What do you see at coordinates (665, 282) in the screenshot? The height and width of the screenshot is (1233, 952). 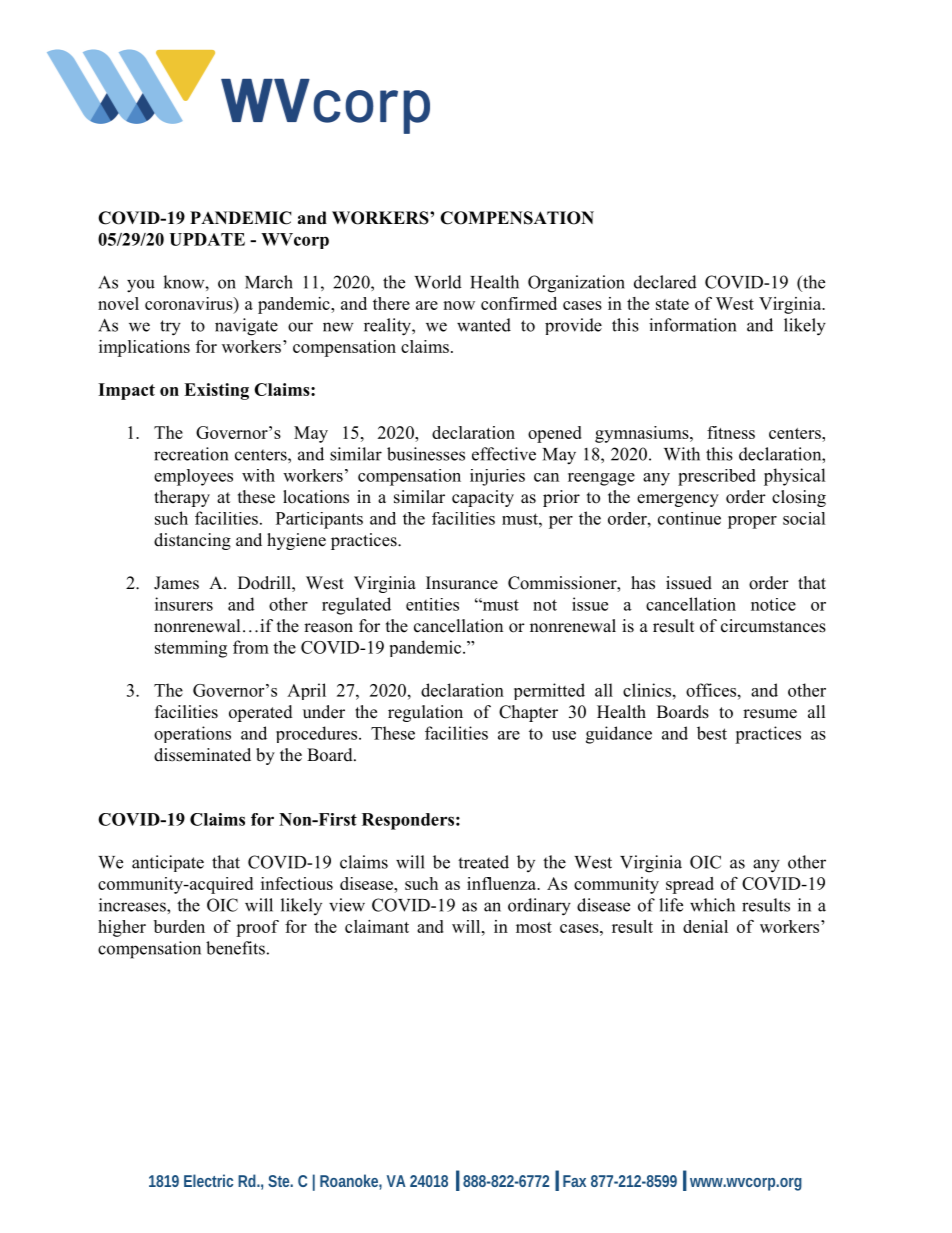 I see `declared` at bounding box center [665, 282].
